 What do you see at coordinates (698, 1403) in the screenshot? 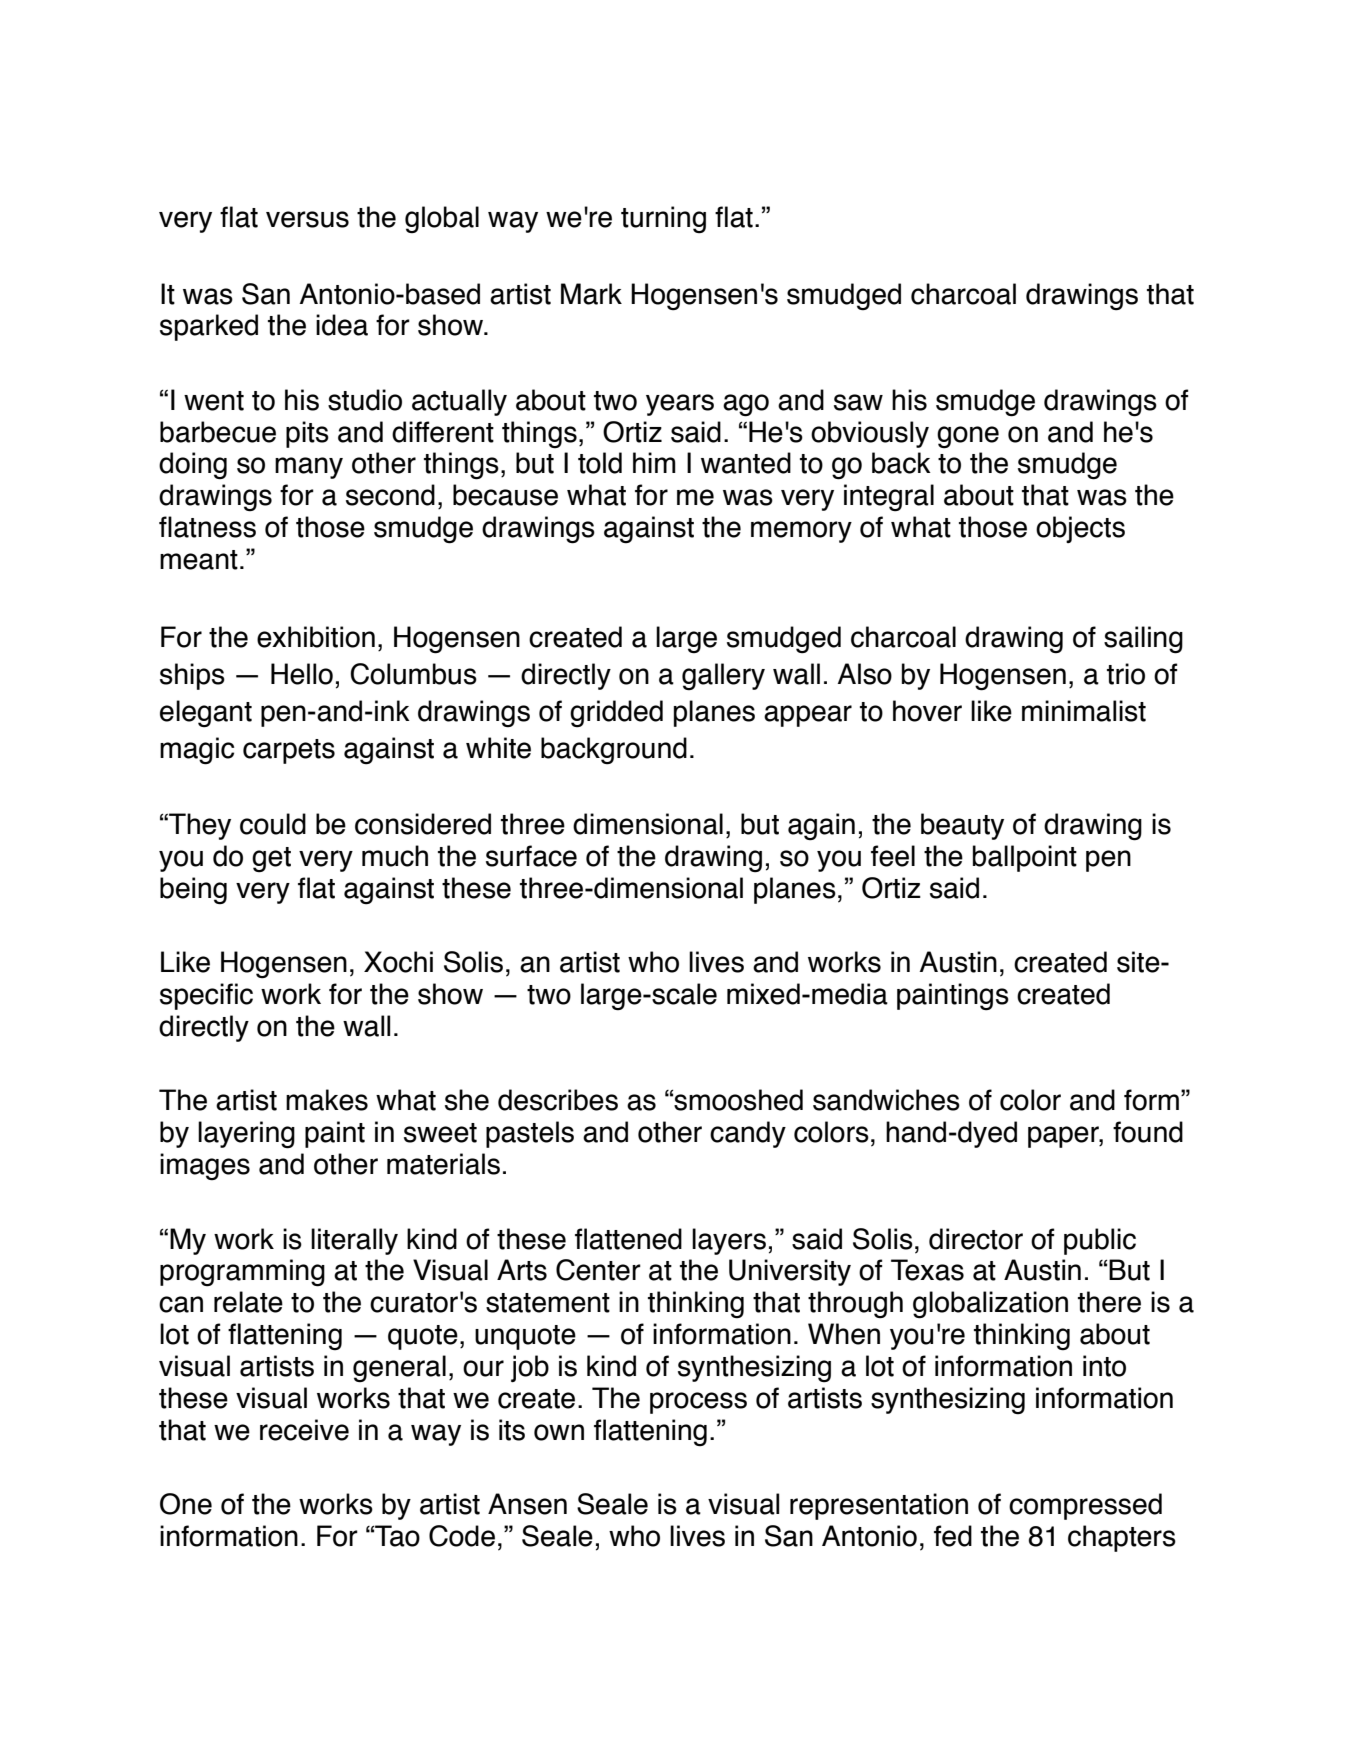
I see `process` at bounding box center [698, 1403].
